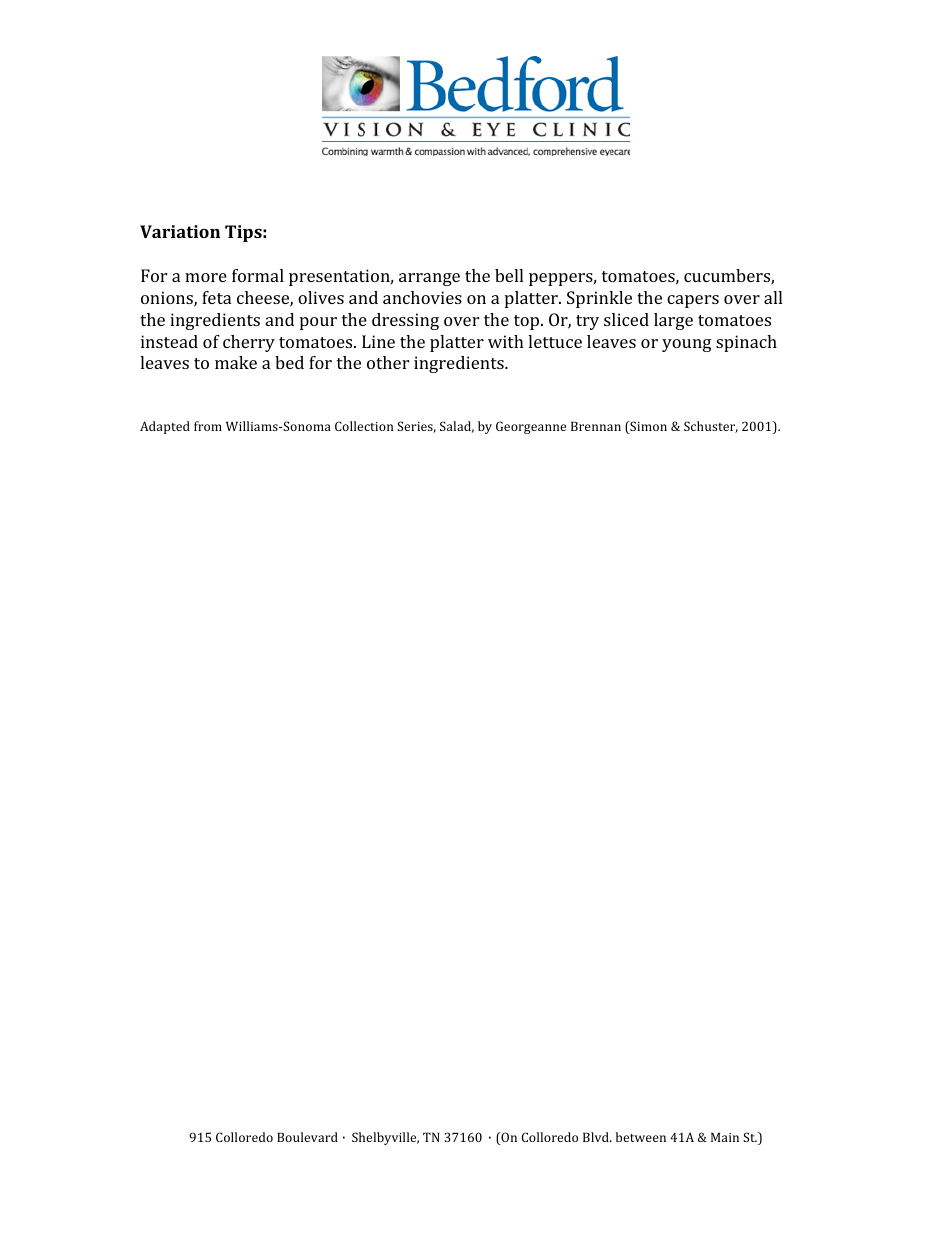 The height and width of the document is (1233, 952). Describe the element at coordinates (307, 1137) in the document. I see `Boulevard` at that location.
